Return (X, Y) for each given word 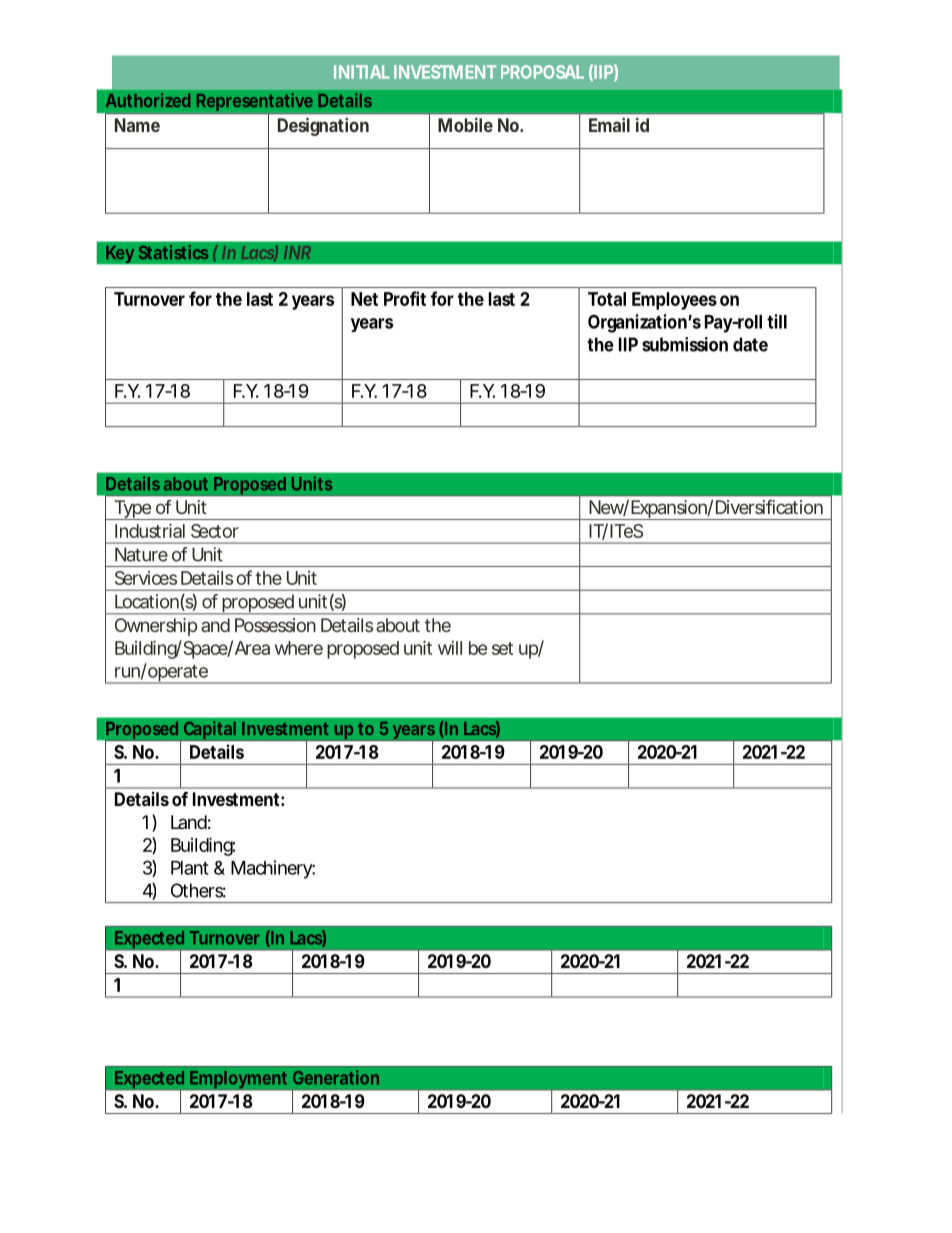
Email (609, 125)
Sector (215, 531)
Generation (336, 1077)
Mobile (465, 125)
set (502, 648)
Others (198, 890)
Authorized (148, 100)
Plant (190, 868)
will (450, 648)
